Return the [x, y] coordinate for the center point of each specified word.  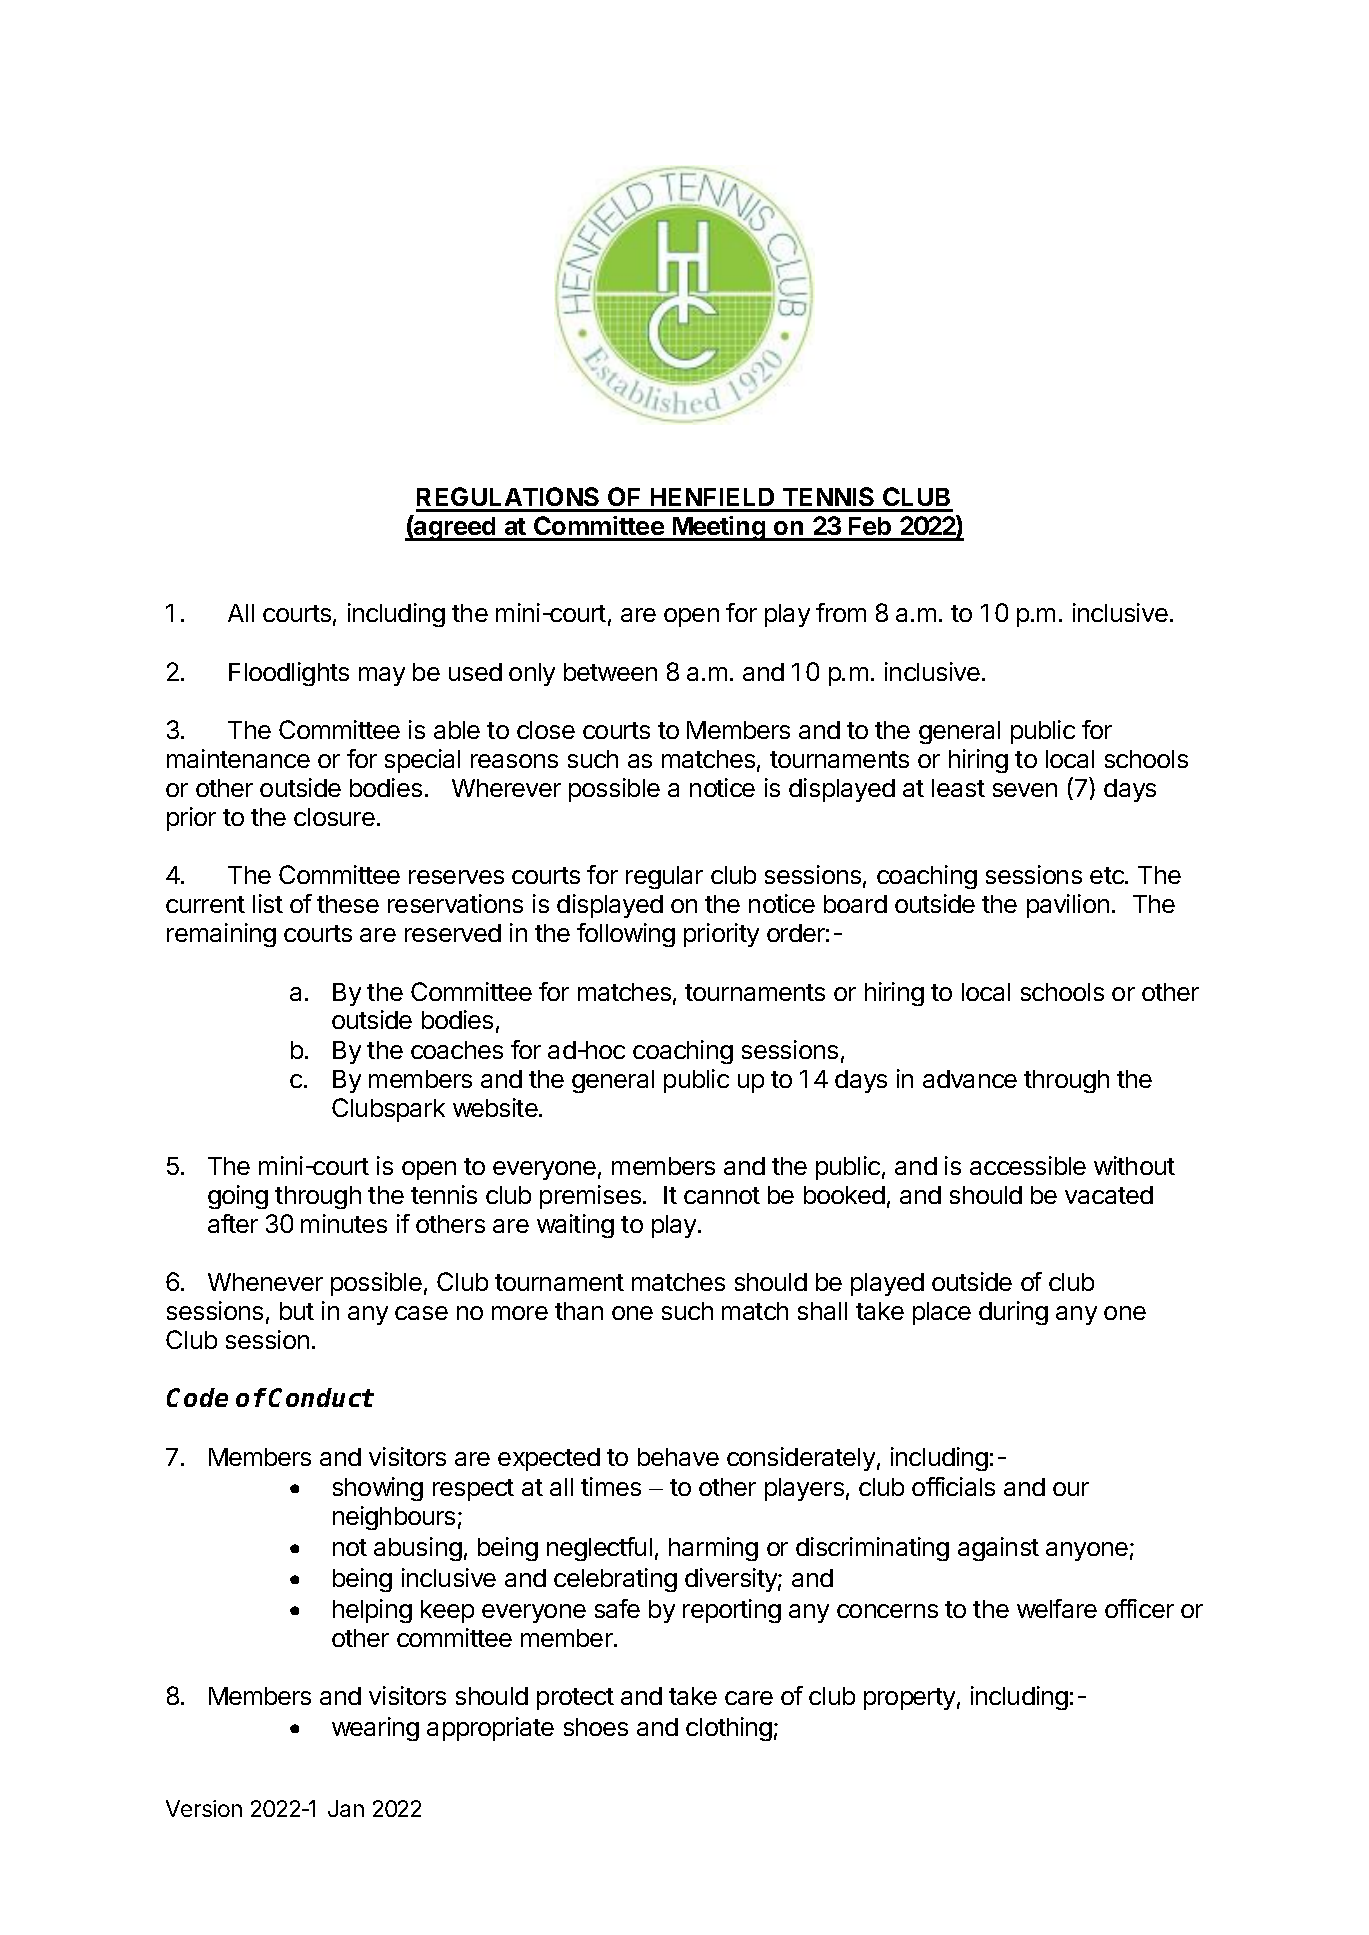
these [348, 904]
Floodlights [289, 674]
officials [953, 1486]
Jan [346, 1808]
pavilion [1068, 906]
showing [378, 1489]
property [909, 1699]
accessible [1028, 1165]
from [841, 612]
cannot [722, 1195]
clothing [729, 1729]
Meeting [719, 528]
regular [664, 877]
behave [678, 1457]
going [238, 1197]
